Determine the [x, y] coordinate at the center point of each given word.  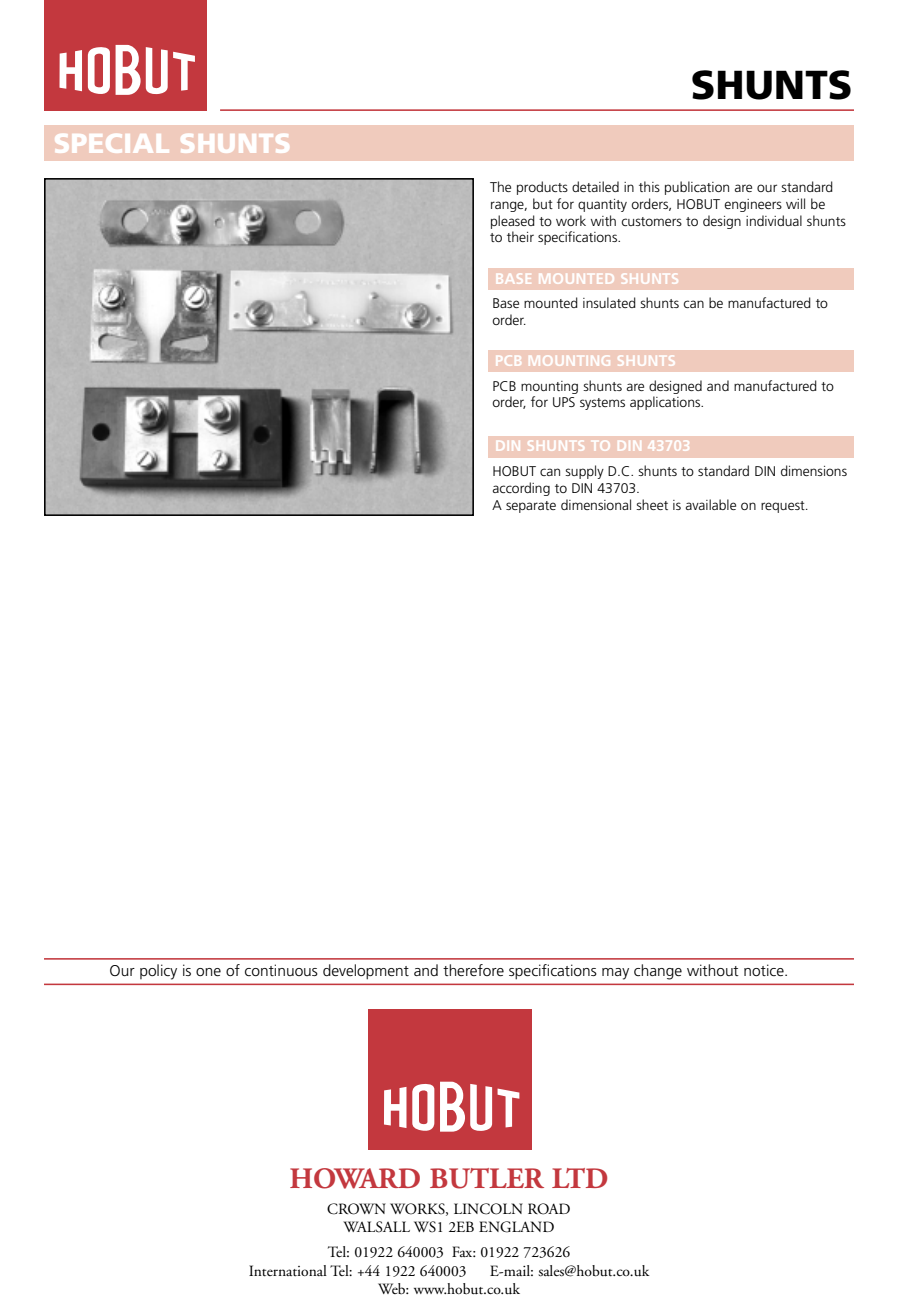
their [520, 236]
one [208, 972]
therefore [473, 970]
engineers [753, 205]
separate [531, 507]
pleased [513, 222]
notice [765, 970]
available [711, 504]
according [521, 489]
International [288, 1271]
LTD [579, 1178]
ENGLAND [516, 1227]
